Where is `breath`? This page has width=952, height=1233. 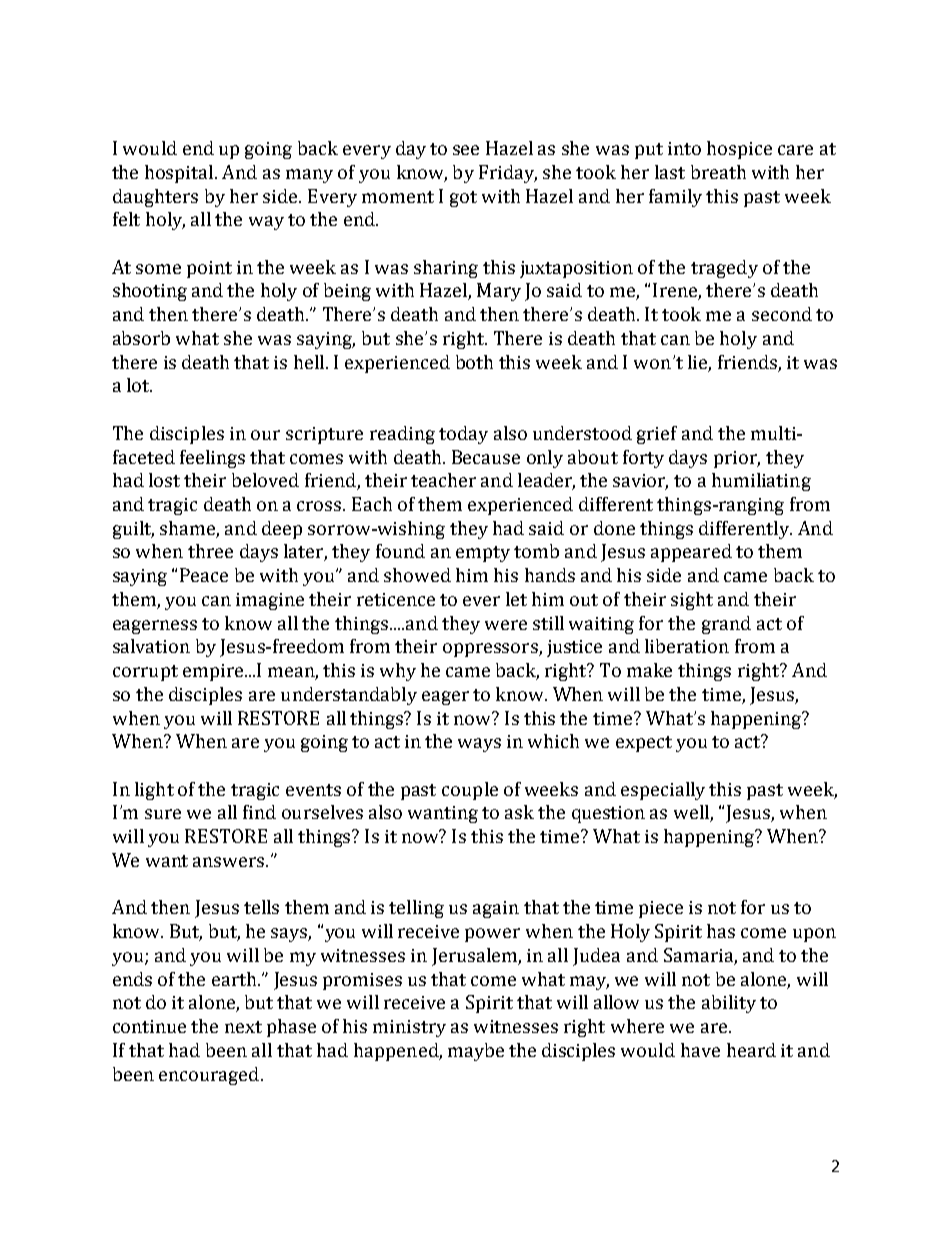
breath is located at coordinates (718, 172).
